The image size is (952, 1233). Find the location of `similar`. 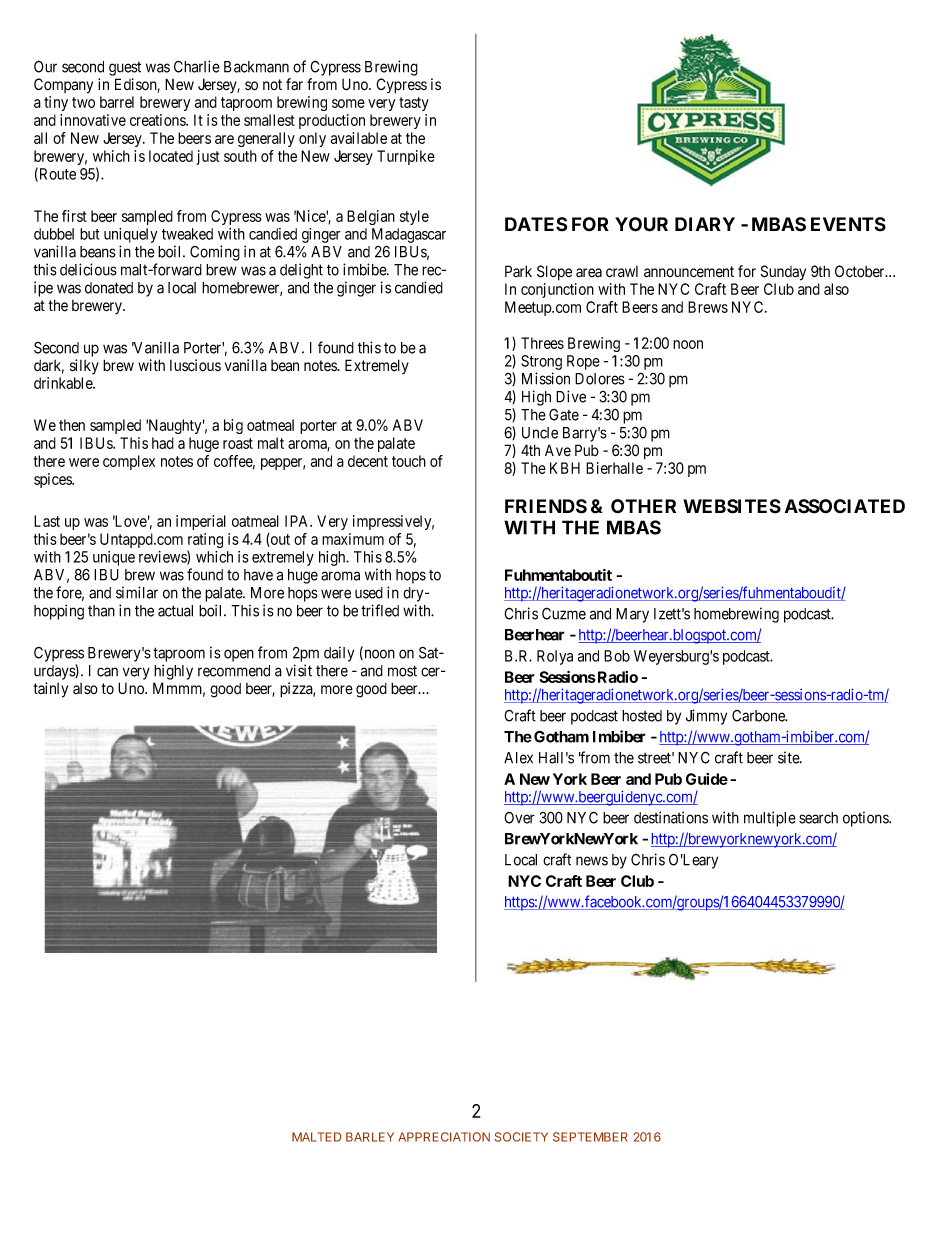

similar is located at coordinates (137, 592).
